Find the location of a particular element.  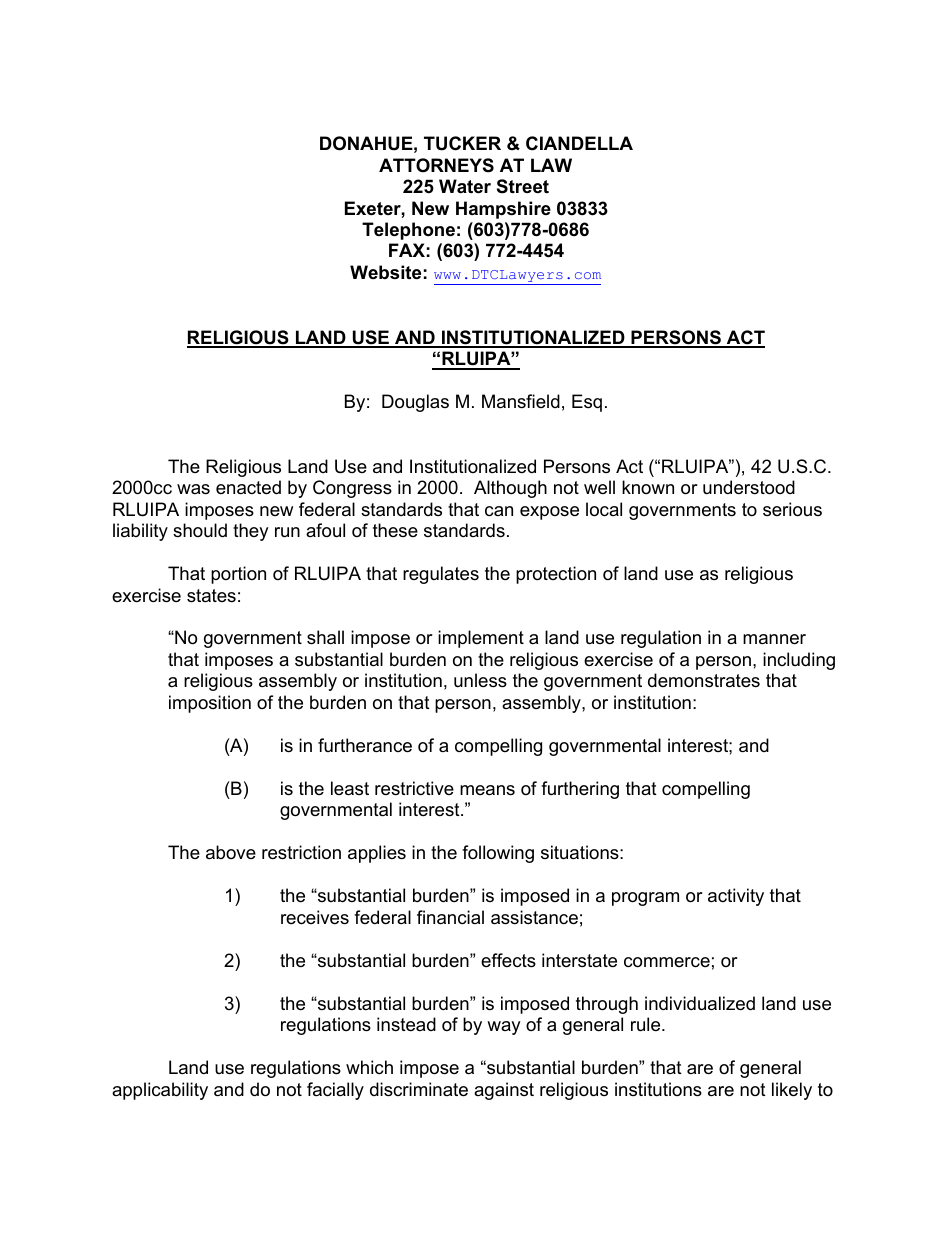

likely is located at coordinates (792, 1091).
